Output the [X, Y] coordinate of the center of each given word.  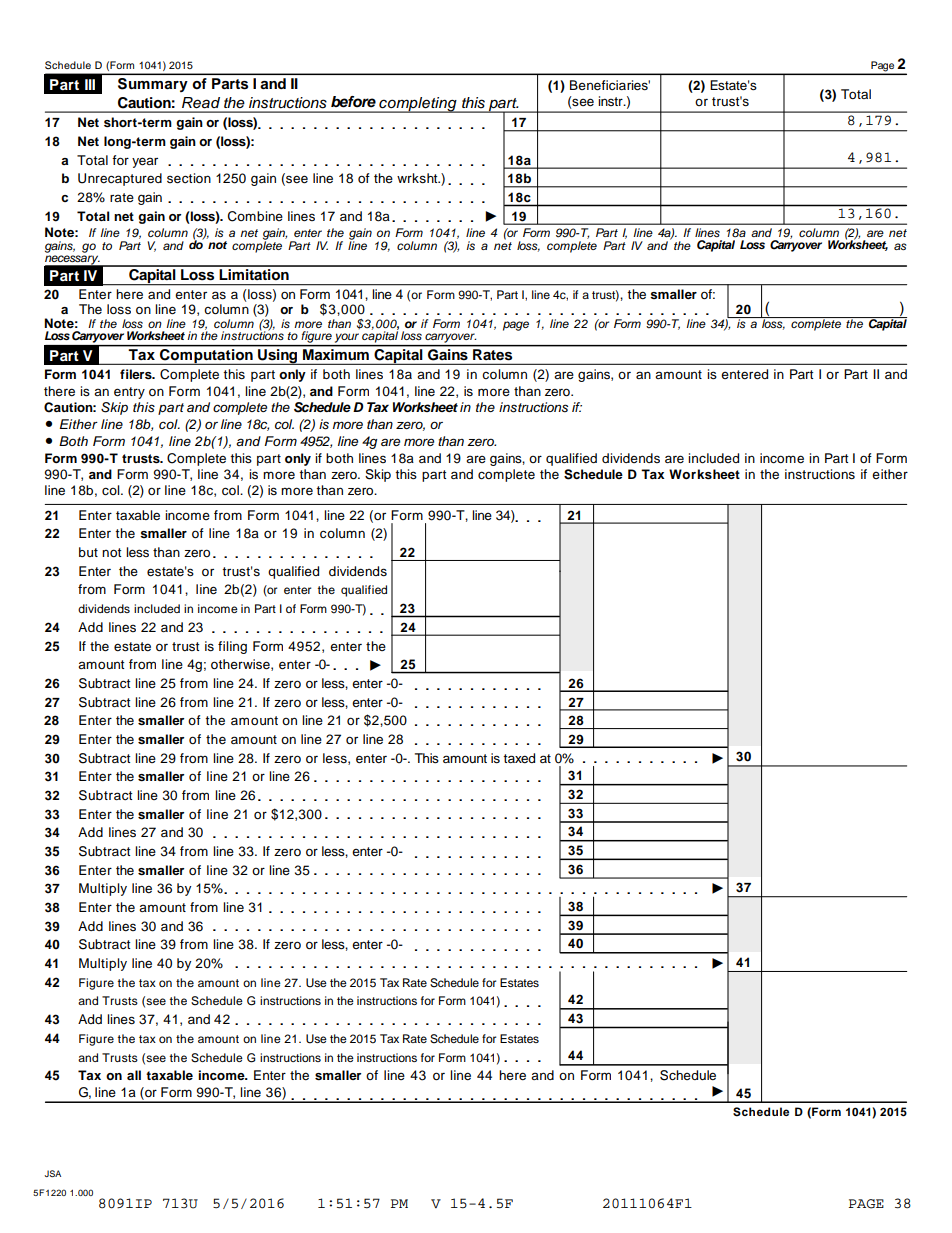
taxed [519, 758]
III [90, 84]
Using [278, 357]
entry [129, 393]
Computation [206, 355]
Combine [255, 216]
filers [137, 374]
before [353, 102]
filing [232, 647]
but [88, 552]
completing [418, 105]
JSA [52, 1173]
